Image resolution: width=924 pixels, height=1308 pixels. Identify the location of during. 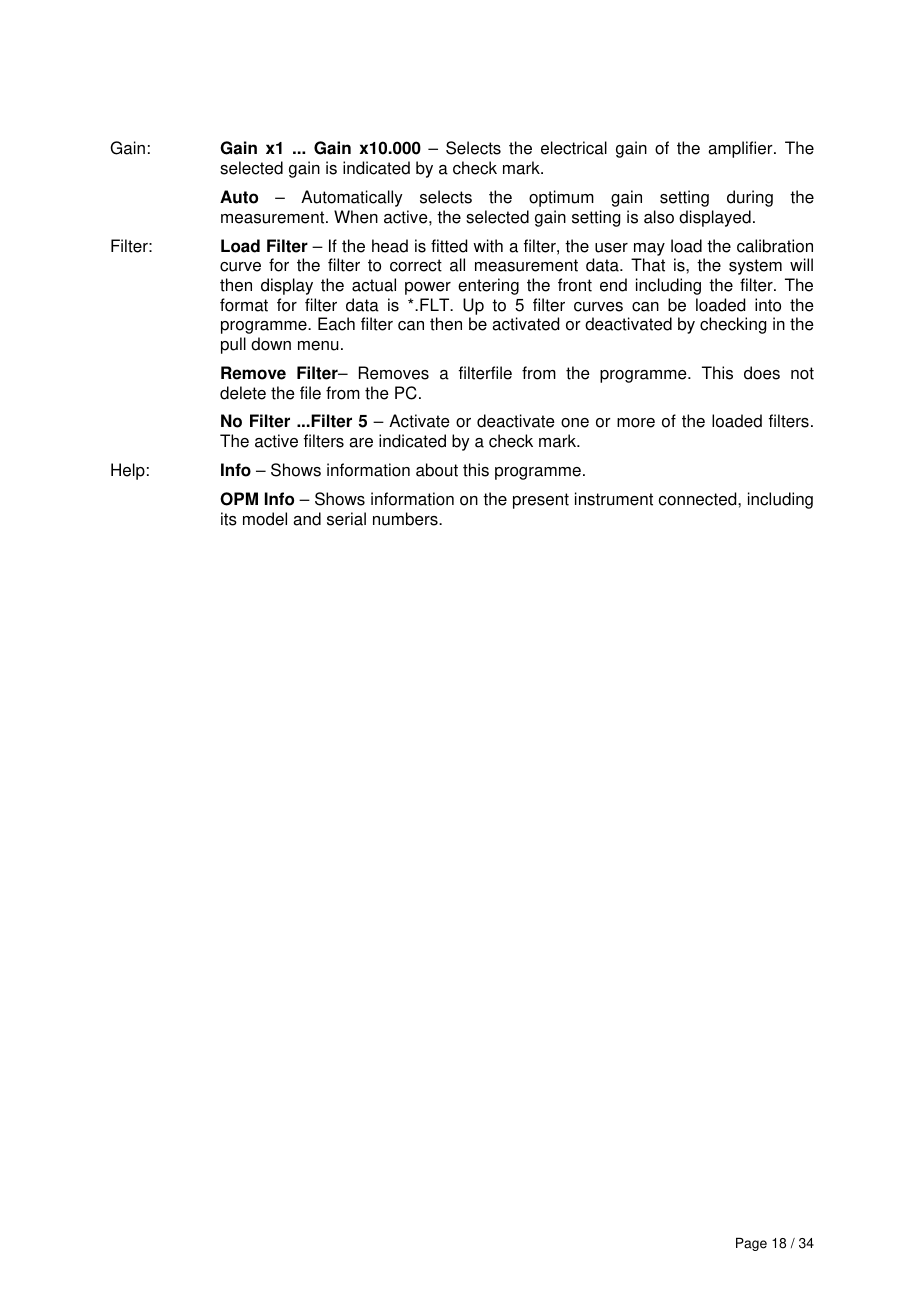
(750, 198).
